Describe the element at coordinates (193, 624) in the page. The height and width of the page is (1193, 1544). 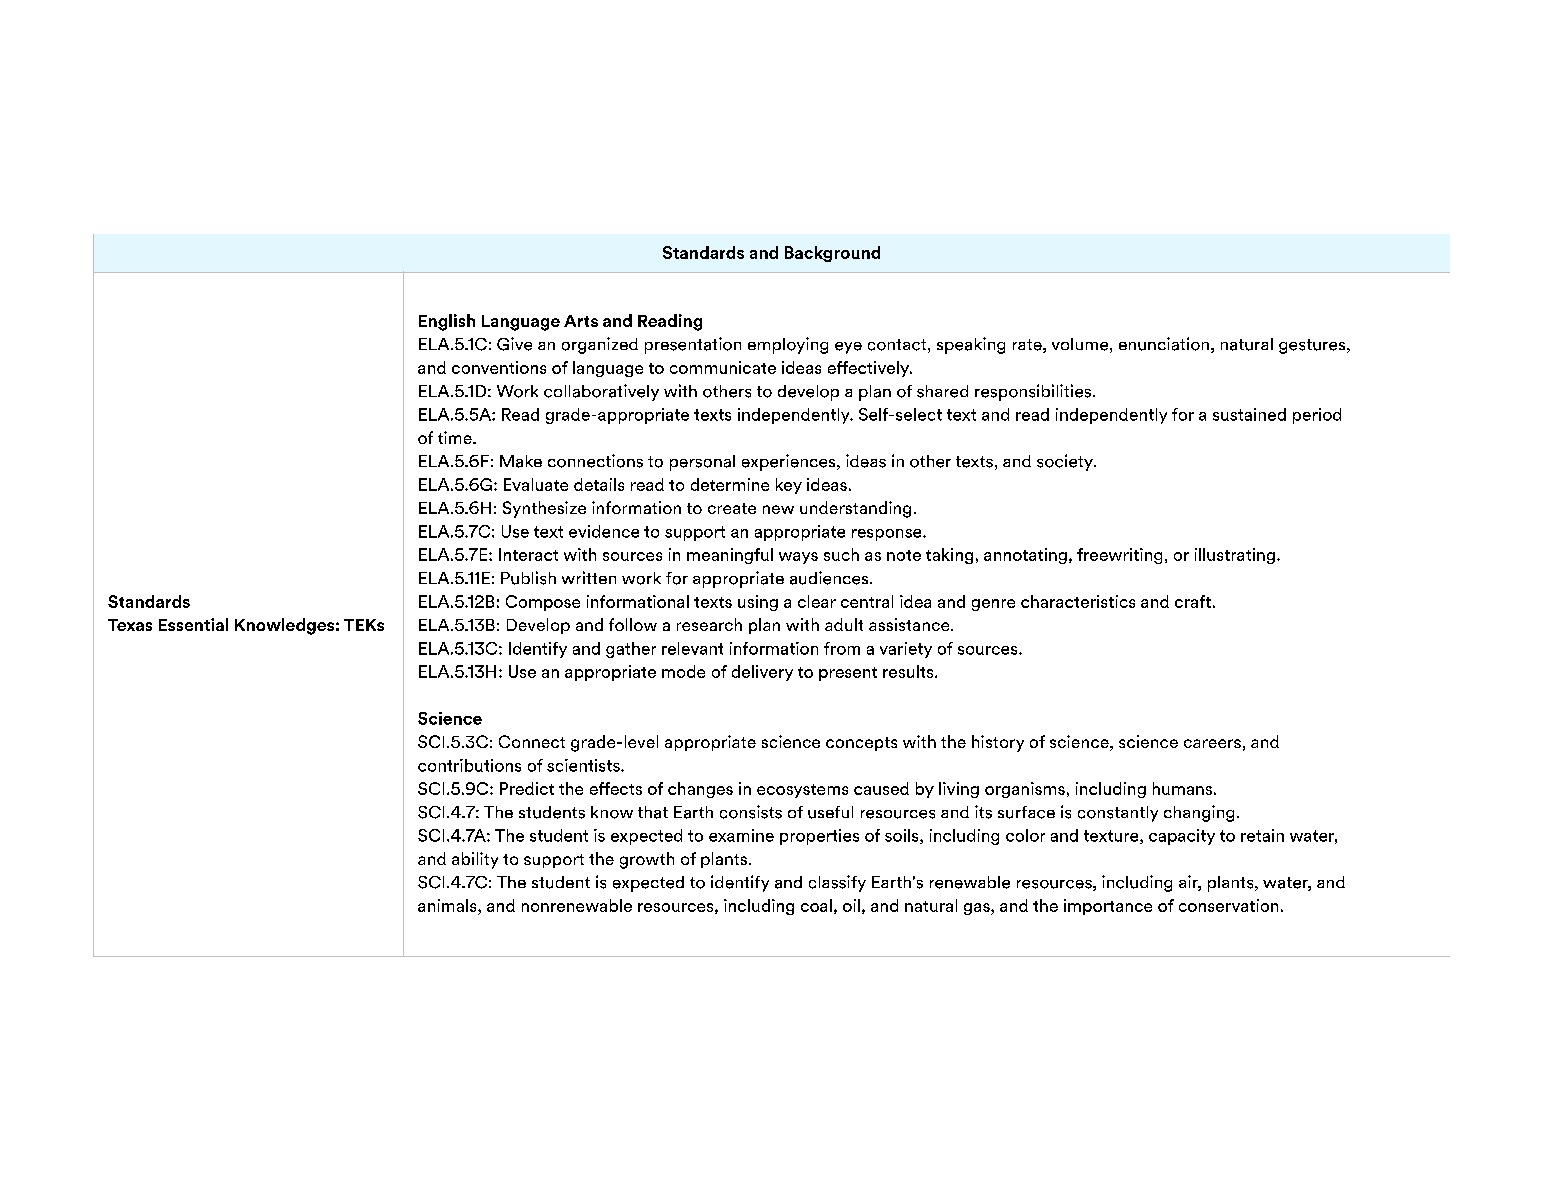
I see `Essential` at that location.
